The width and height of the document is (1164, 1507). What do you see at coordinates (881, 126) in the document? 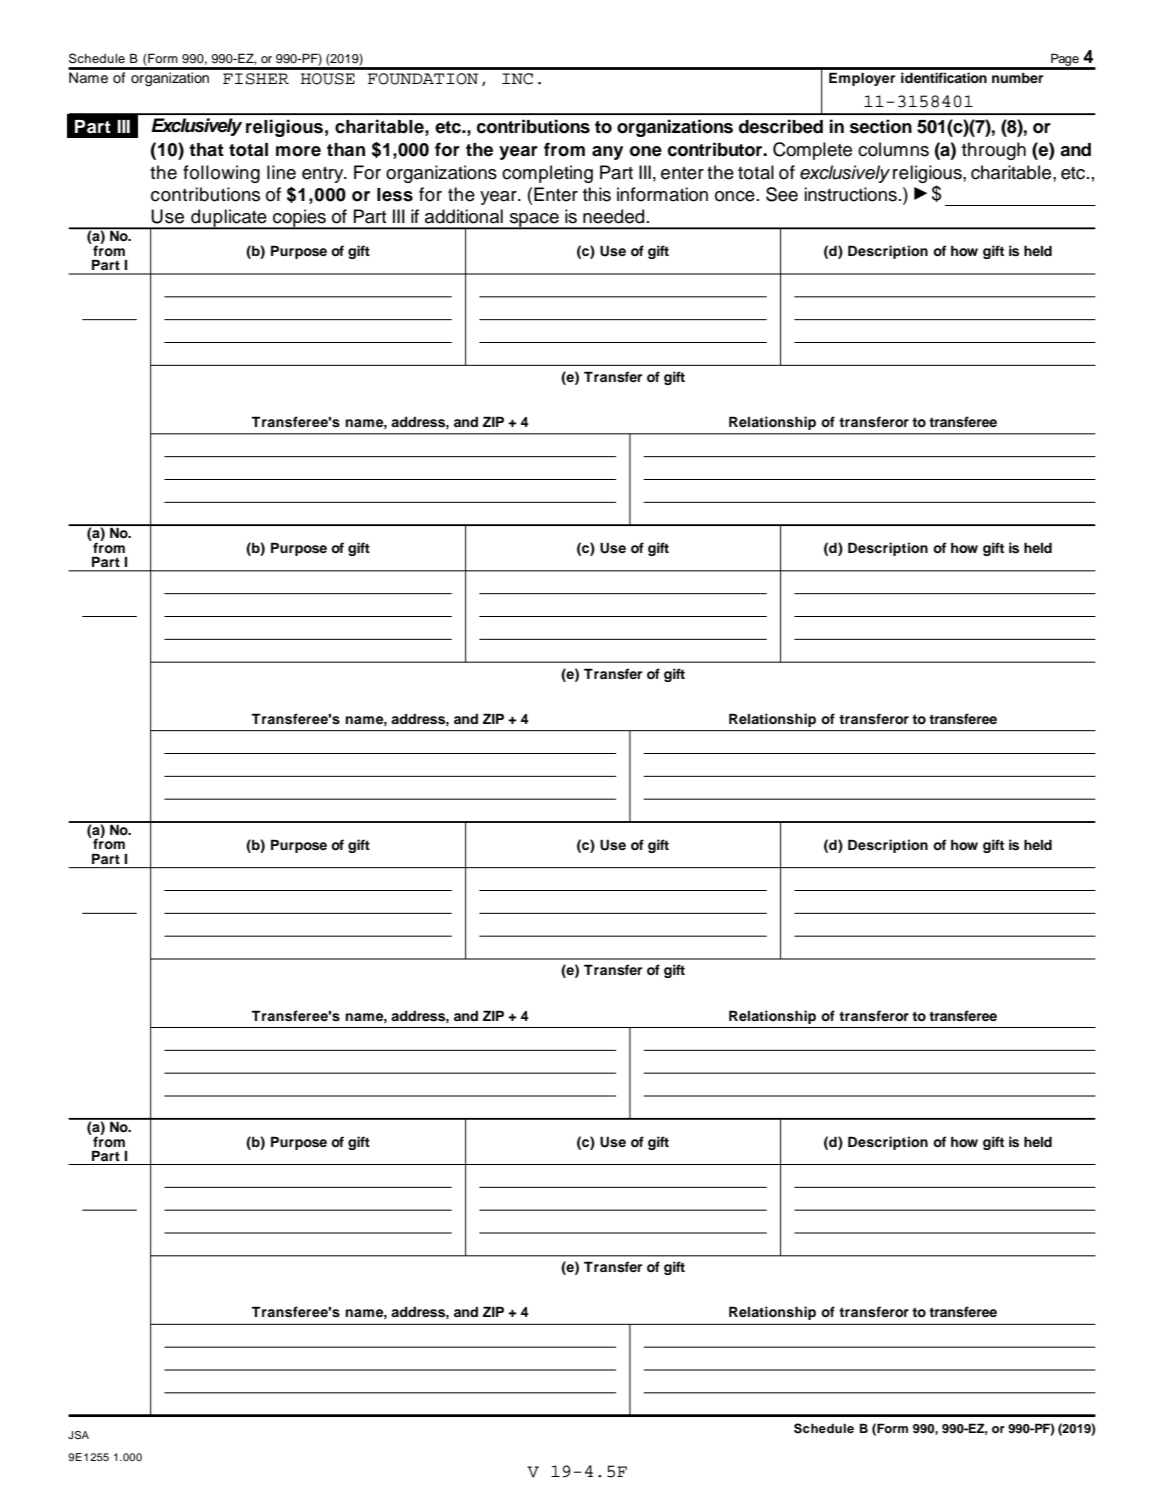
I see `section` at bounding box center [881, 126].
